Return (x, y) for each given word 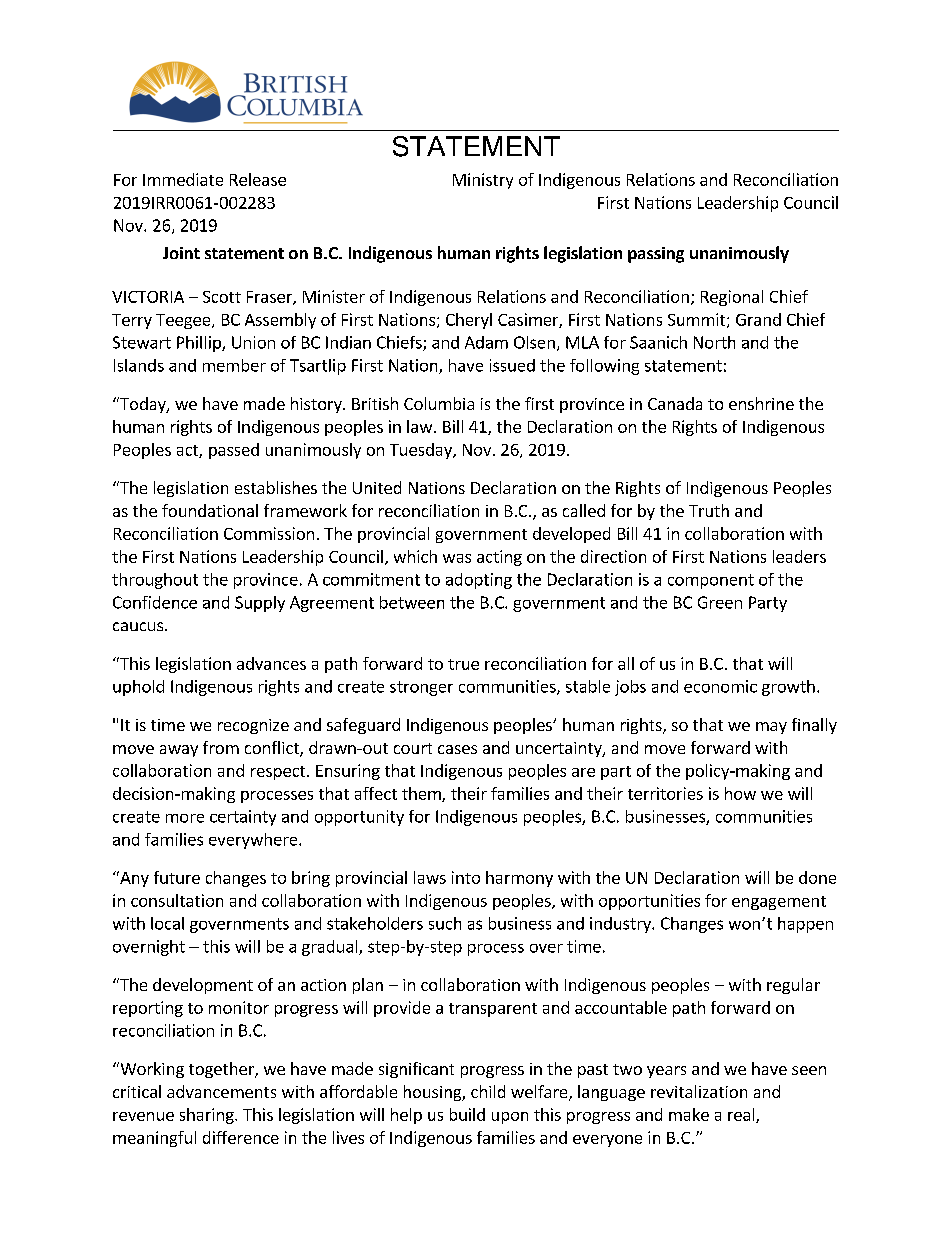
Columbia (439, 403)
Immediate (183, 179)
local (167, 923)
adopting (479, 581)
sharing (208, 1116)
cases (457, 749)
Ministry (483, 181)
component (711, 581)
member (234, 365)
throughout (155, 581)
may (771, 728)
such (445, 923)
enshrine (761, 403)
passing (656, 255)
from (221, 747)
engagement (779, 903)
